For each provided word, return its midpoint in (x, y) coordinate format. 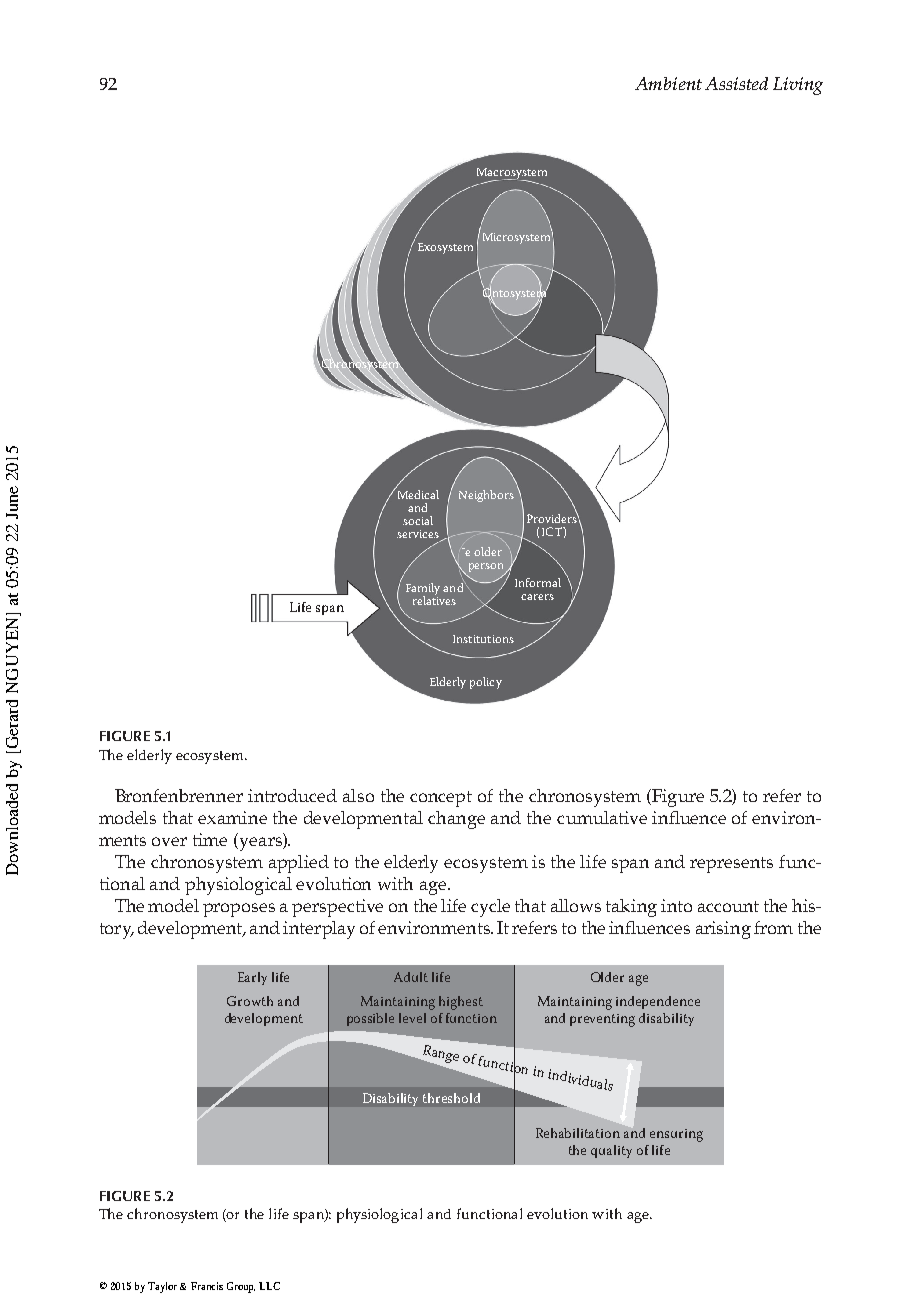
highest (461, 1003)
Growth (250, 1001)
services (418, 534)
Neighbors (486, 496)
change (456, 820)
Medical (416, 493)
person (488, 569)
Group (241, 1287)
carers (537, 597)
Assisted (736, 83)
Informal (538, 582)
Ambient (668, 83)
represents (731, 865)
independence (658, 1002)
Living (798, 86)
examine (232, 817)
